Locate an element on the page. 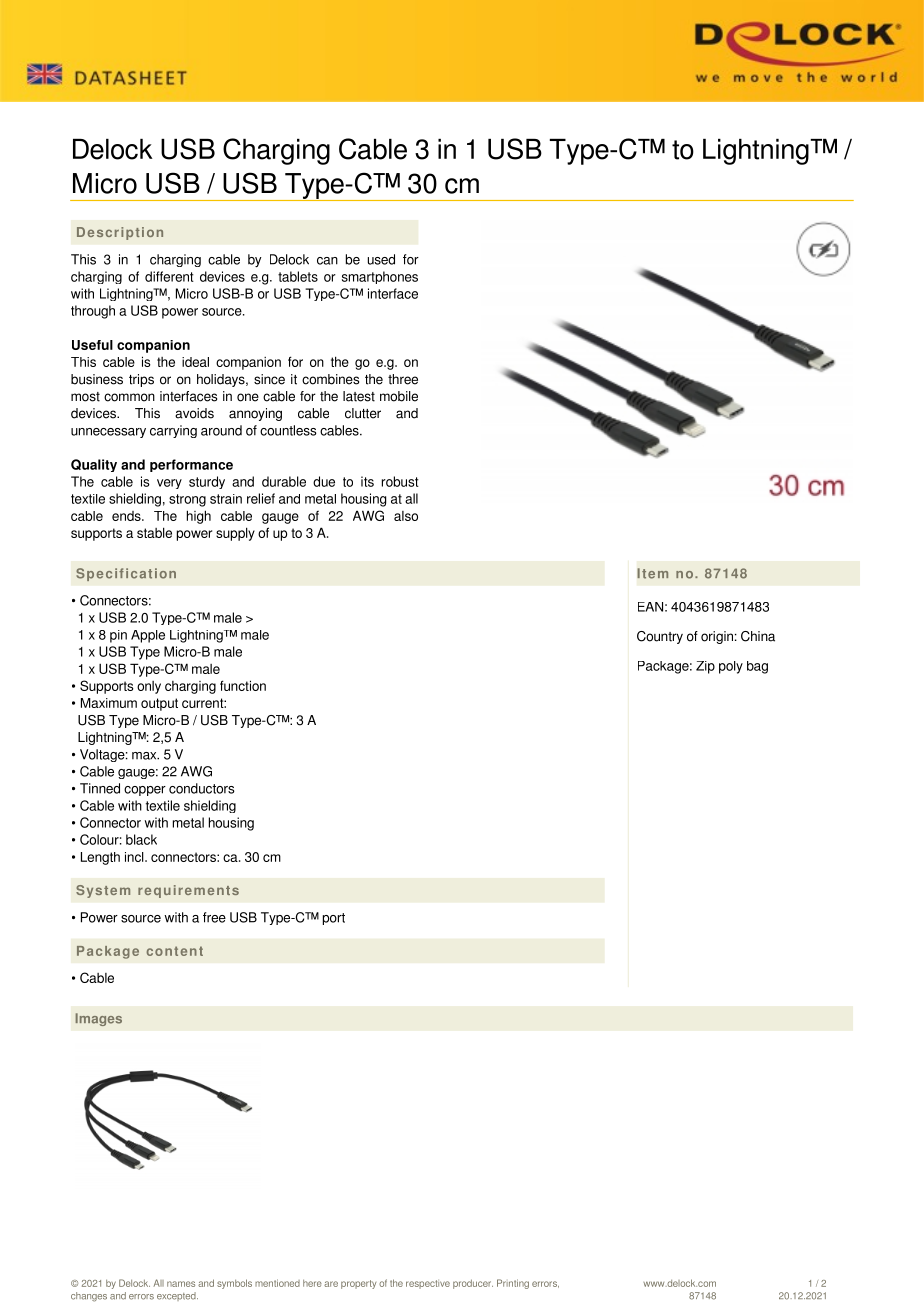  Printing is located at coordinates (513, 1284).
